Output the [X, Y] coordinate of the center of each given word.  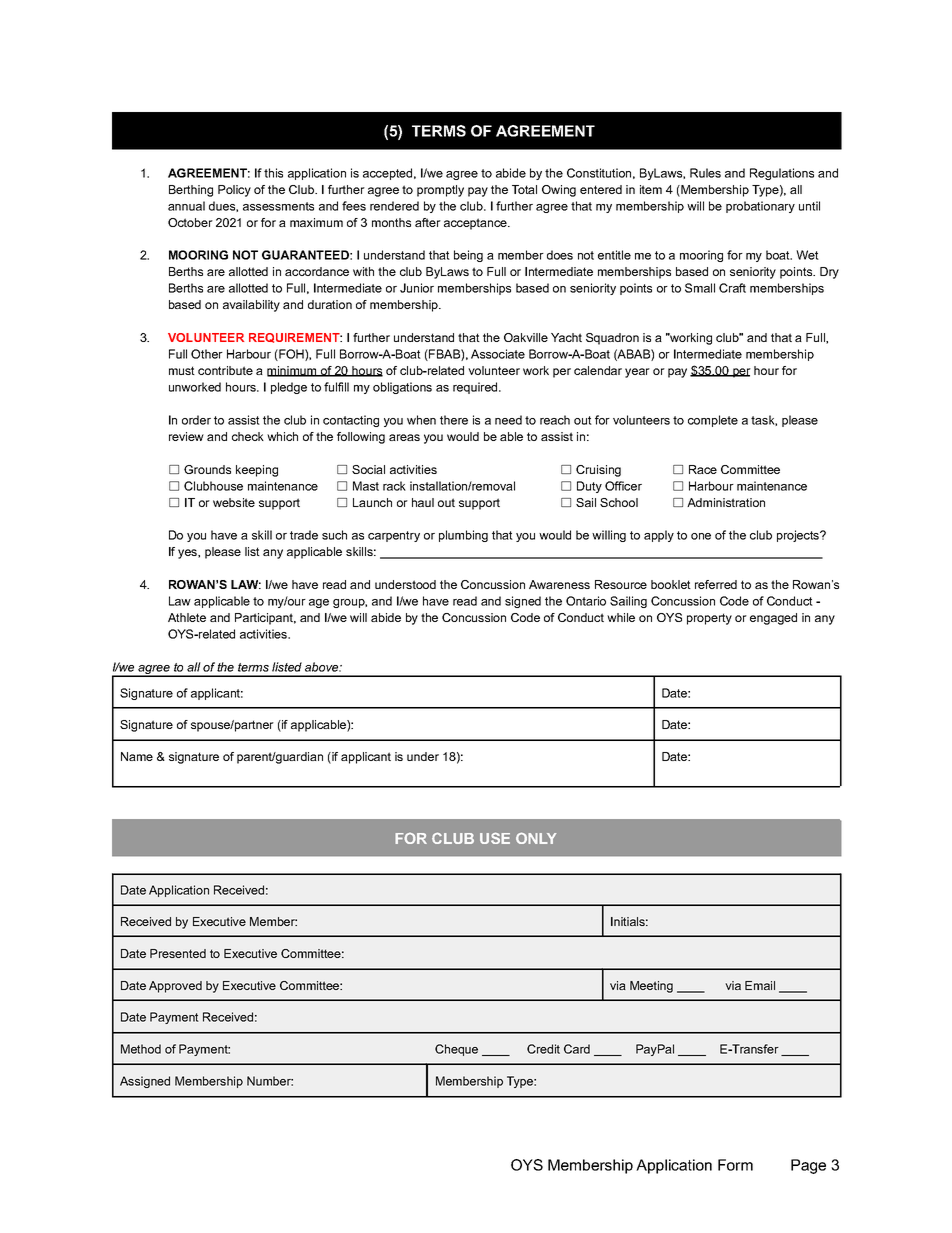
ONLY [536, 838]
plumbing [463, 536]
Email [760, 985]
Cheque [456, 1050]
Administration [726, 502]
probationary [760, 207]
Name [137, 756]
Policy [234, 191]
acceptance [476, 224]
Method [141, 1049]
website [234, 502]
